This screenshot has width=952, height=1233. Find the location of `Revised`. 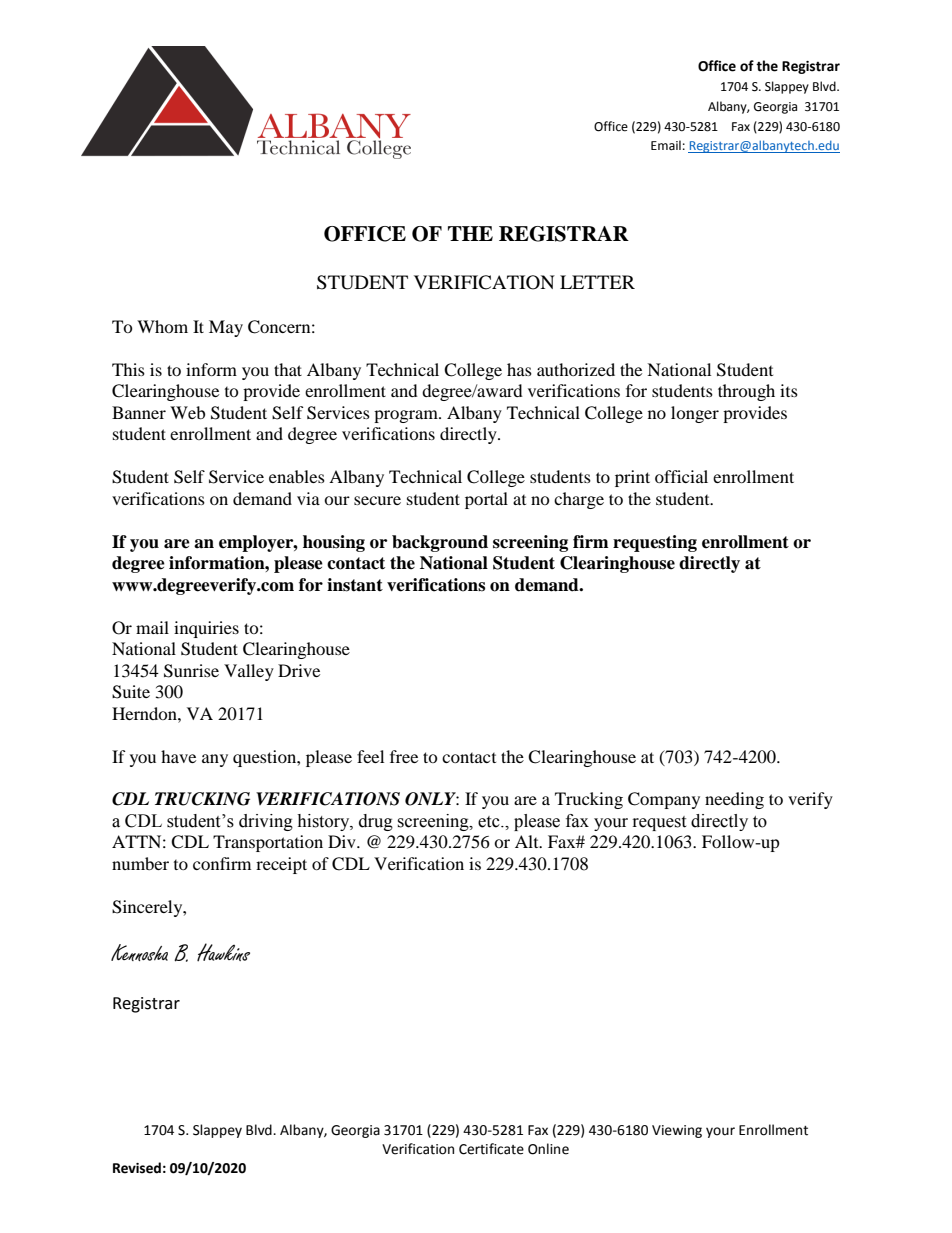

Revised is located at coordinates (137, 1168).
